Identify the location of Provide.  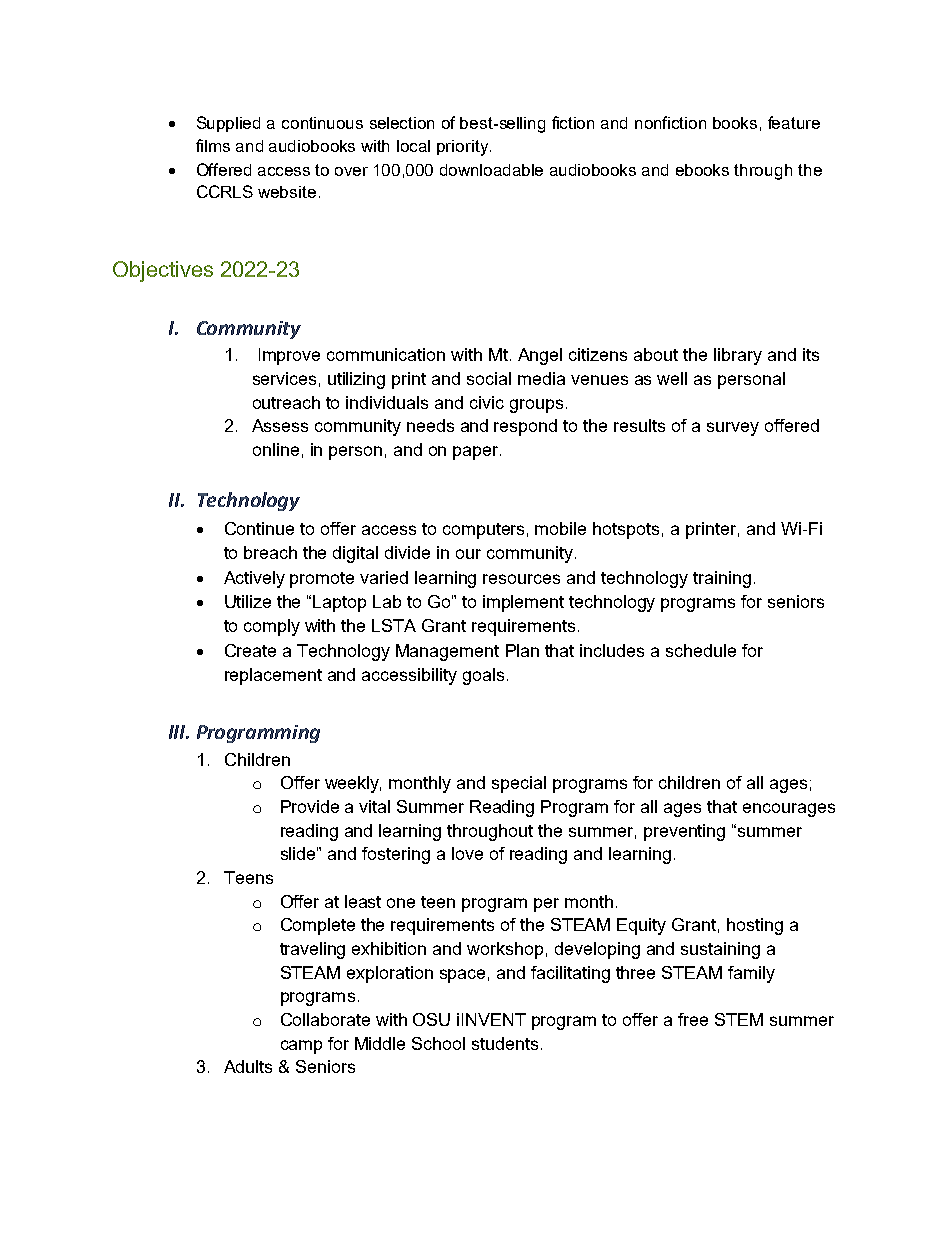
(310, 806).
